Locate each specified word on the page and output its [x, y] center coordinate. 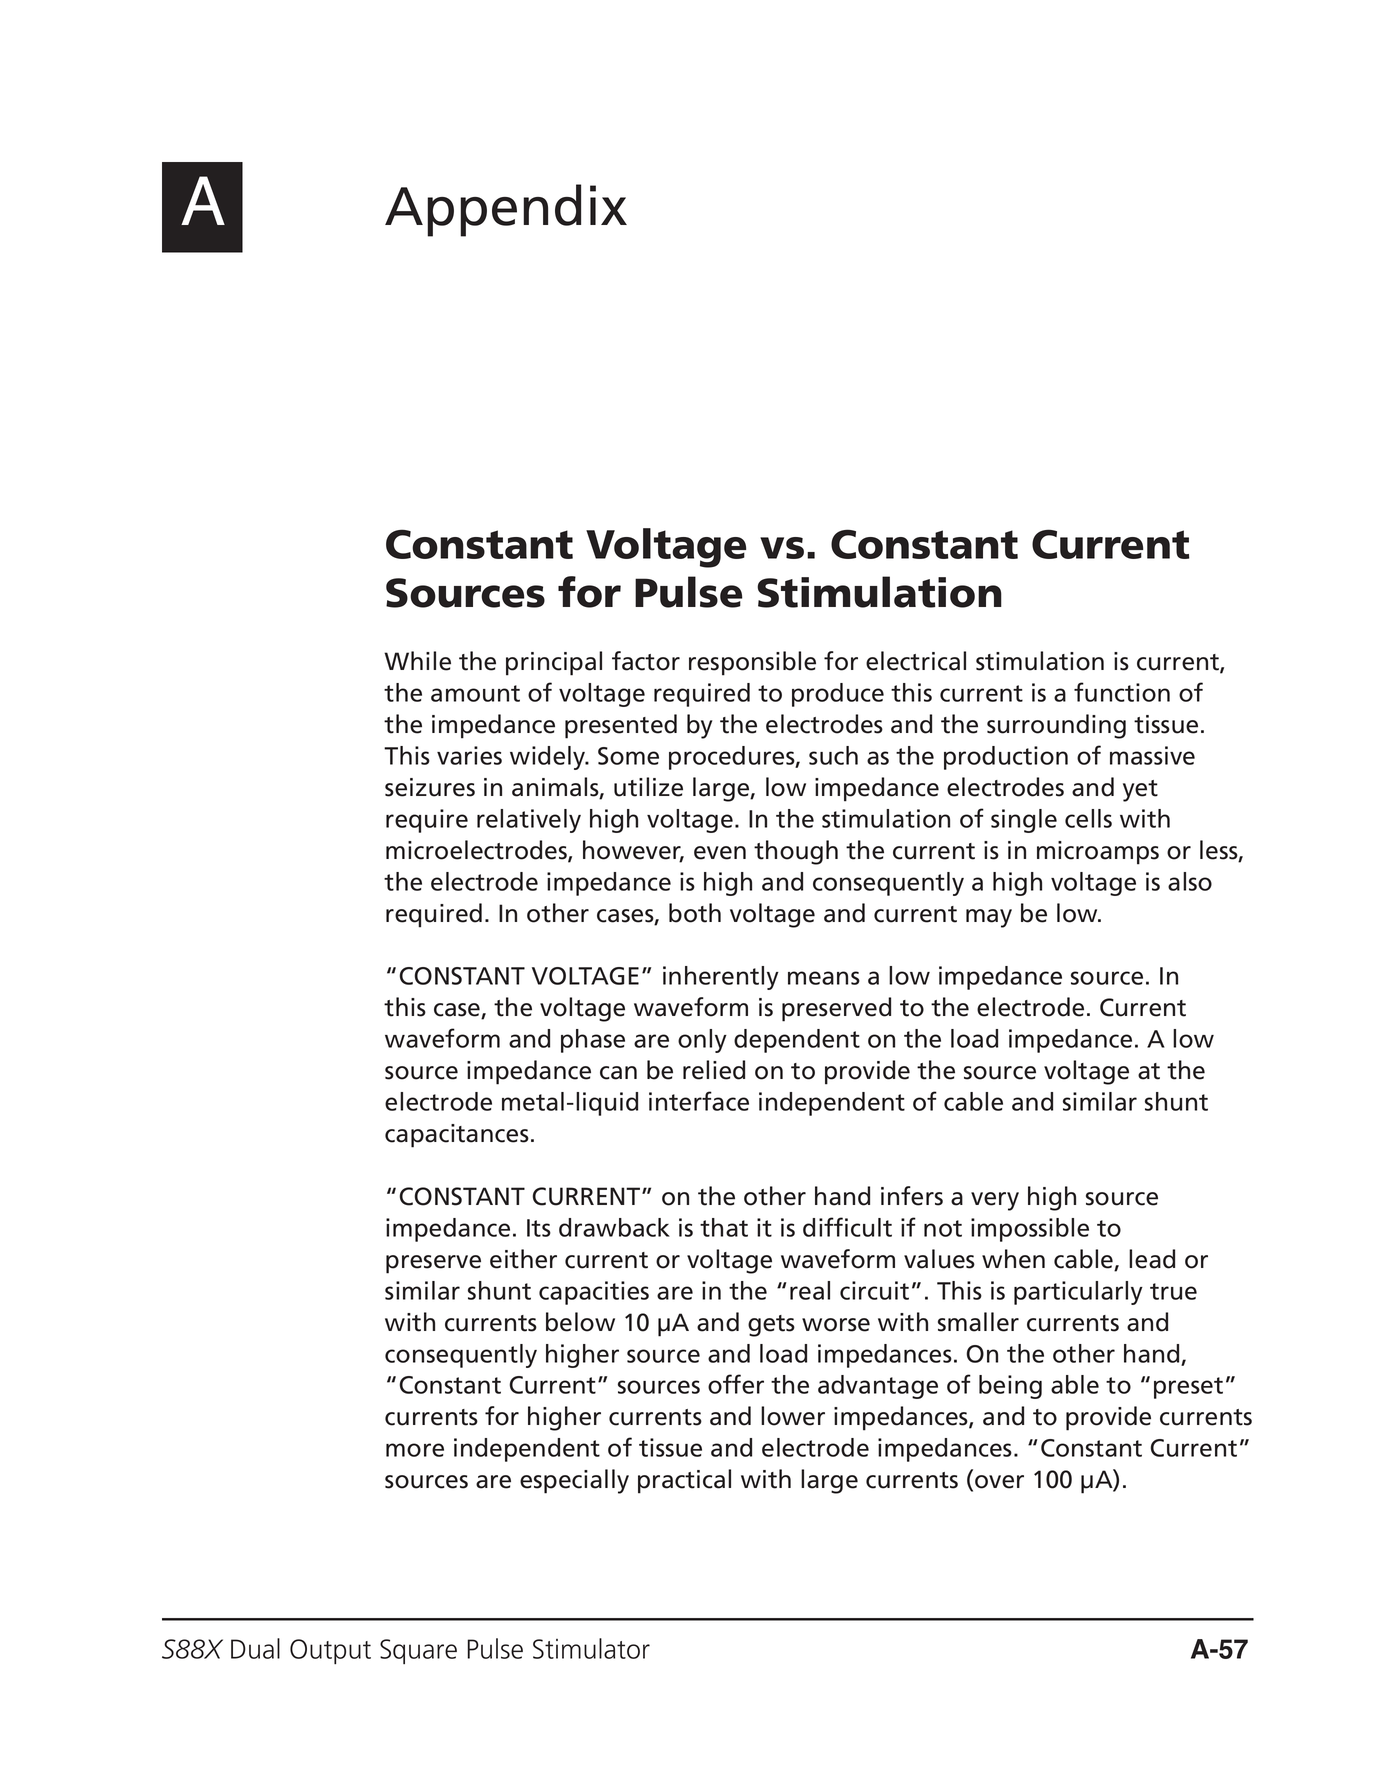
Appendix [506, 210]
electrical [916, 661]
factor [646, 661]
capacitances [457, 1136]
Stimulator [591, 1648]
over [999, 1482]
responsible [752, 663]
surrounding [1056, 726]
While [417, 661]
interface [699, 1101]
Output [330, 1651]
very [995, 1201]
